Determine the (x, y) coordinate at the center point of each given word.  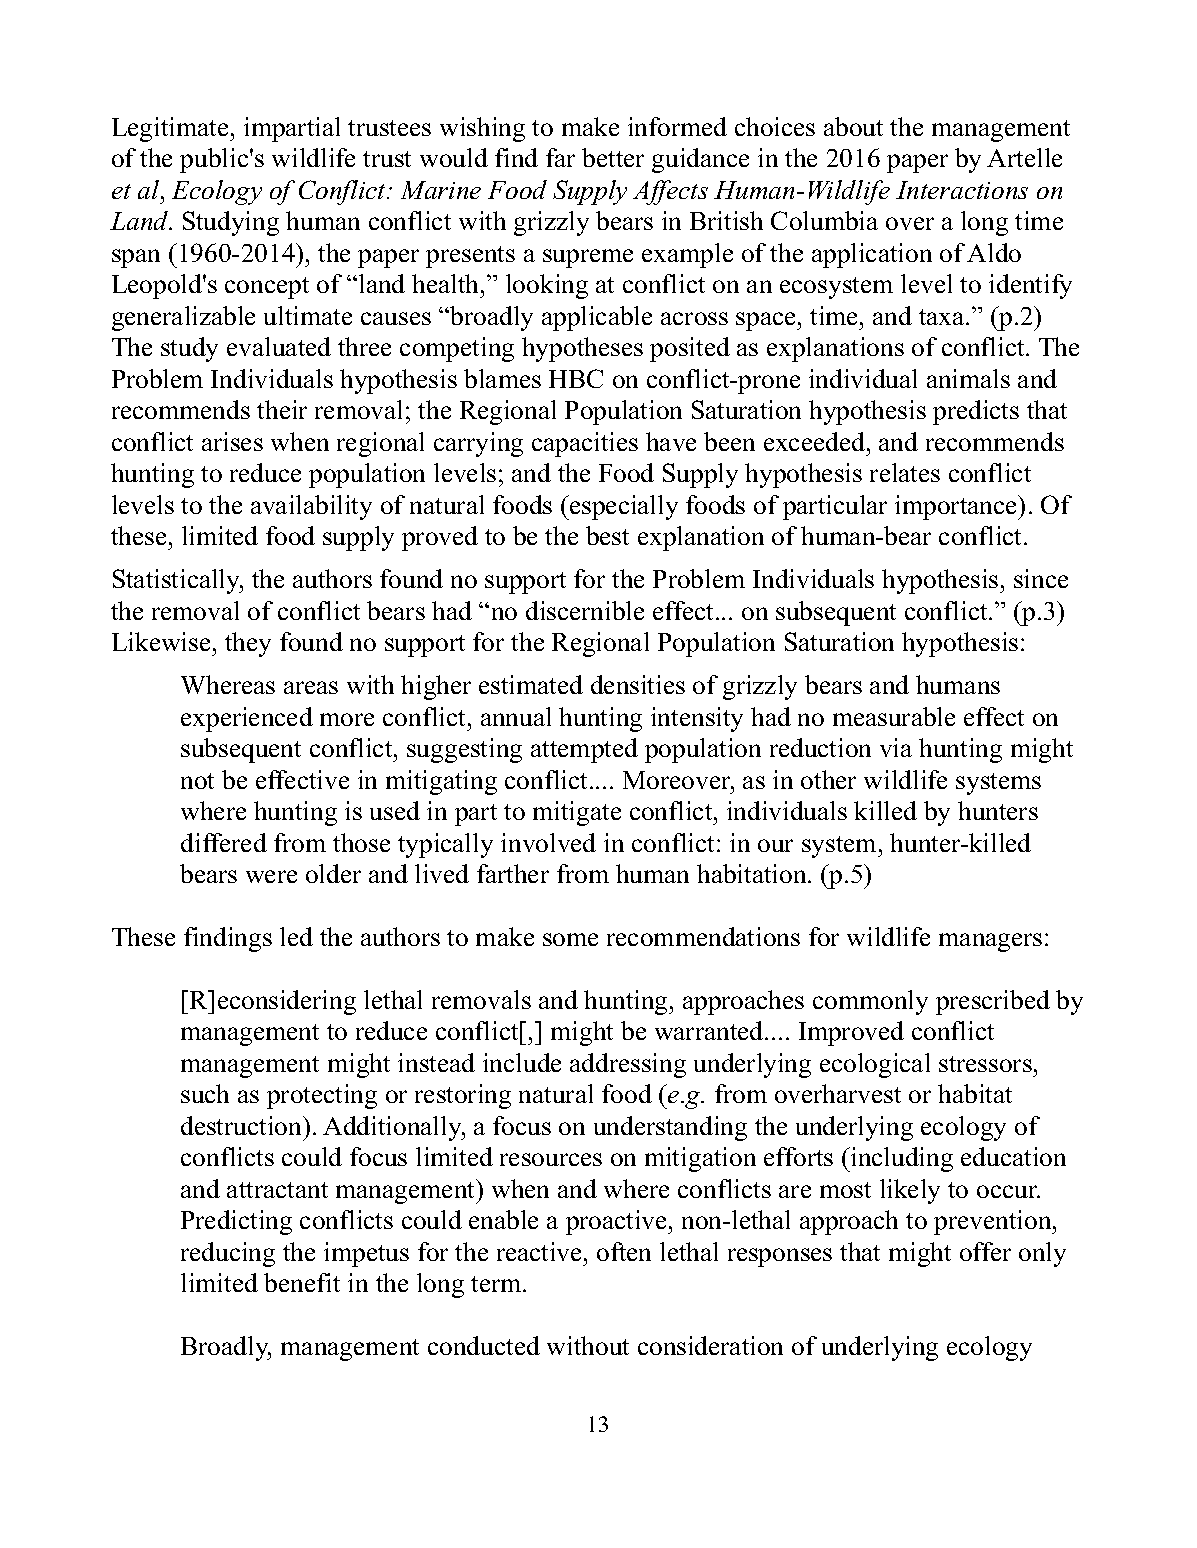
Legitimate (171, 129)
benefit (302, 1282)
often (624, 1251)
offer (985, 1251)
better (613, 157)
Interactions (962, 190)
